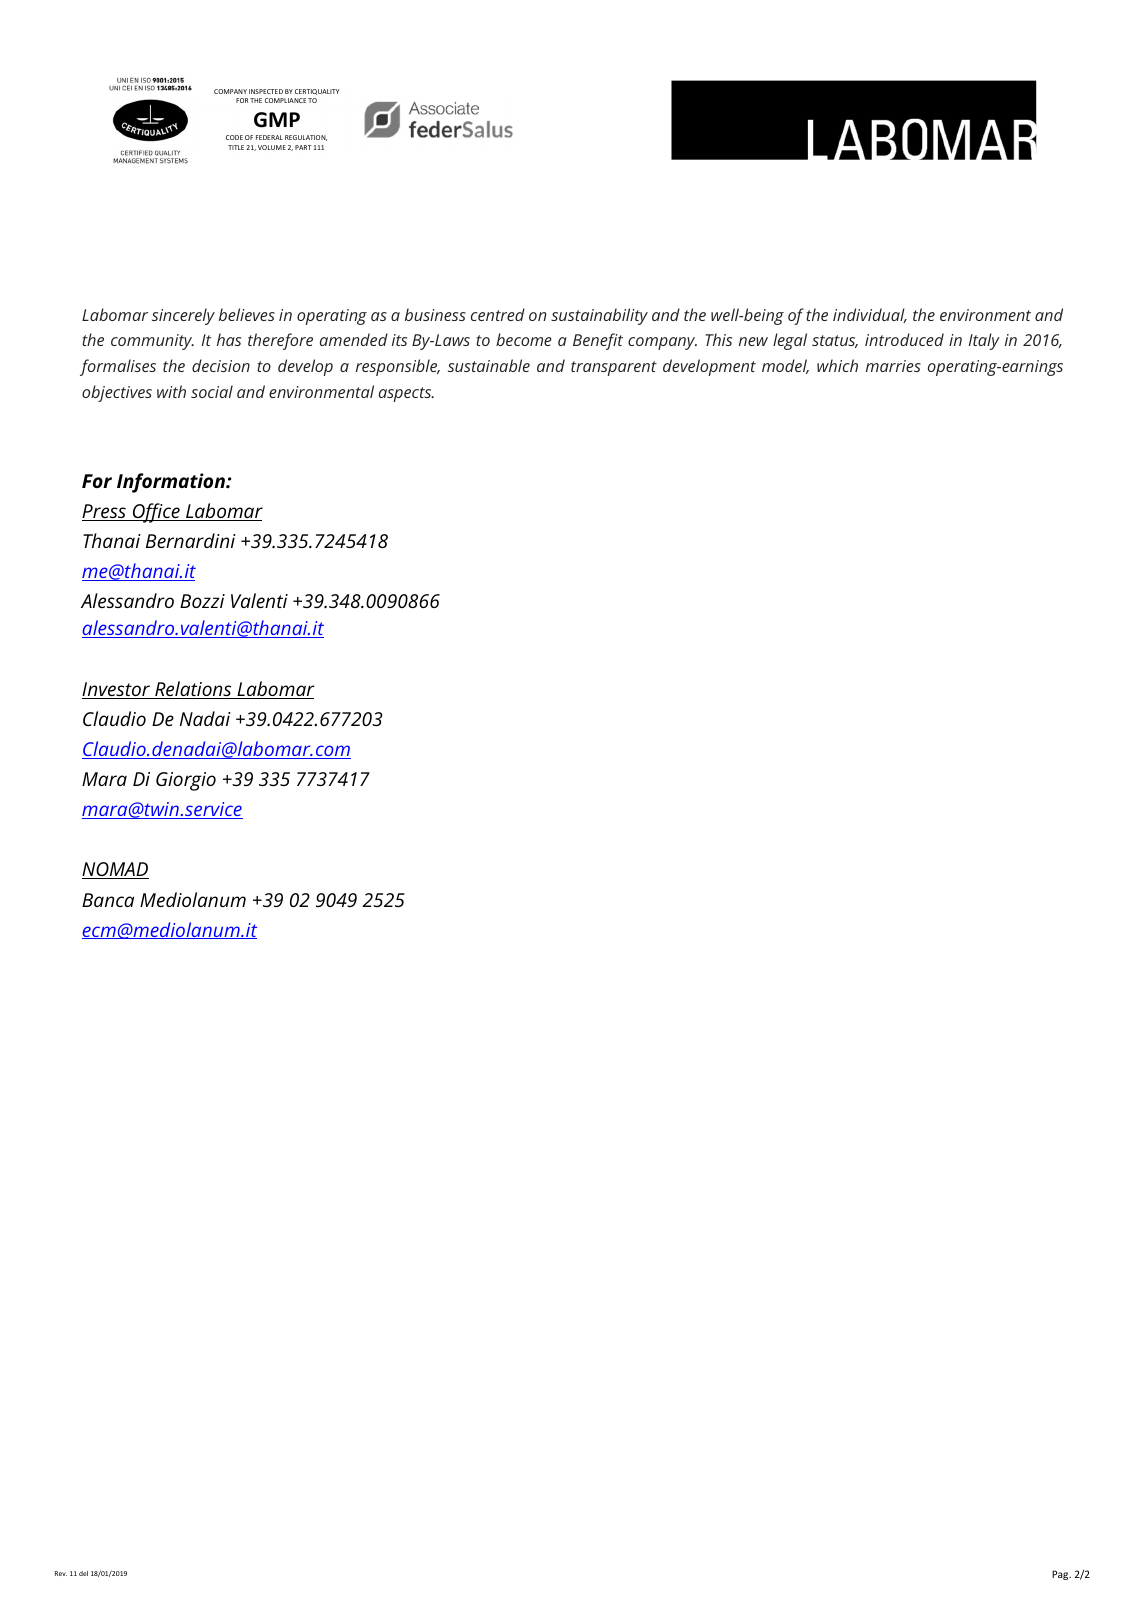 The image size is (1145, 1619). What do you see at coordinates (893, 366) in the screenshot?
I see `marries` at bounding box center [893, 366].
